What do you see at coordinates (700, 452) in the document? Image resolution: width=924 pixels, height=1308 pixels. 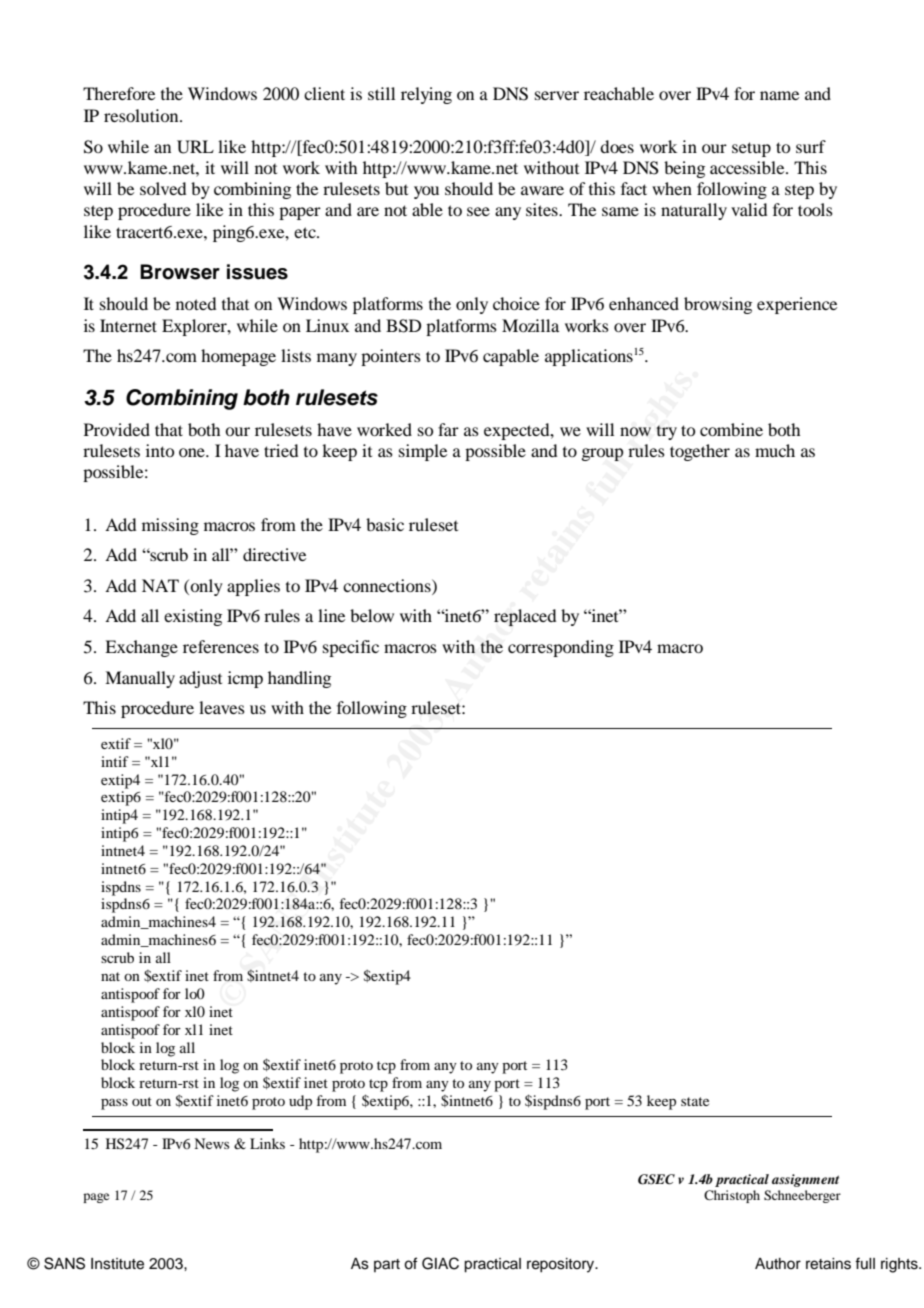 I see `together` at bounding box center [700, 452].
